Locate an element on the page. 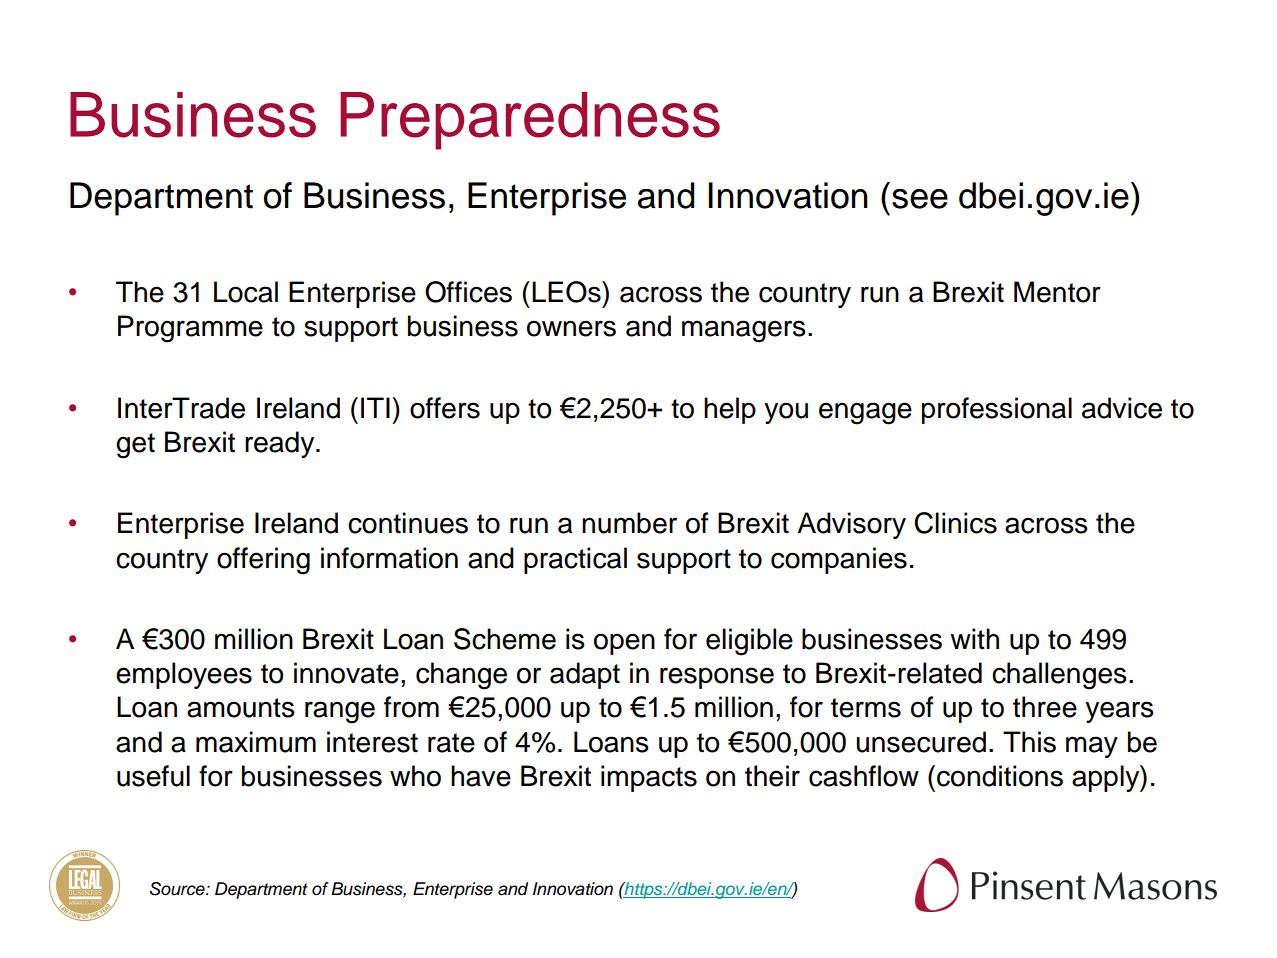 The height and width of the image is (958, 1277). employees is located at coordinates (184, 675).
